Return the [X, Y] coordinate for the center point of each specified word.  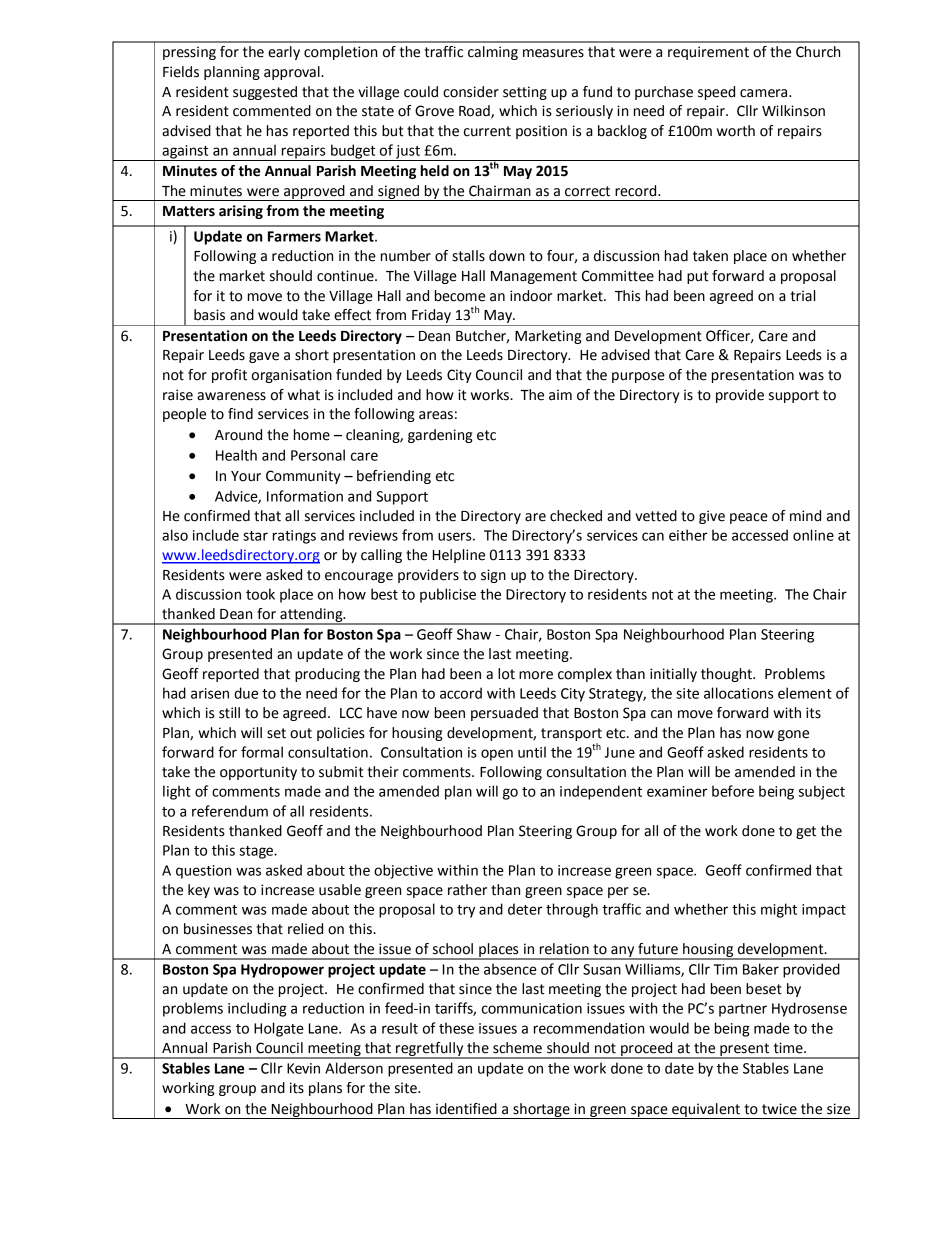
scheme [517, 1048]
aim [560, 395]
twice [779, 1109]
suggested [265, 93]
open [497, 755]
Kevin [303, 1068]
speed [716, 93]
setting [525, 93]
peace [749, 518]
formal [262, 752]
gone [793, 735]
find [240, 414]
